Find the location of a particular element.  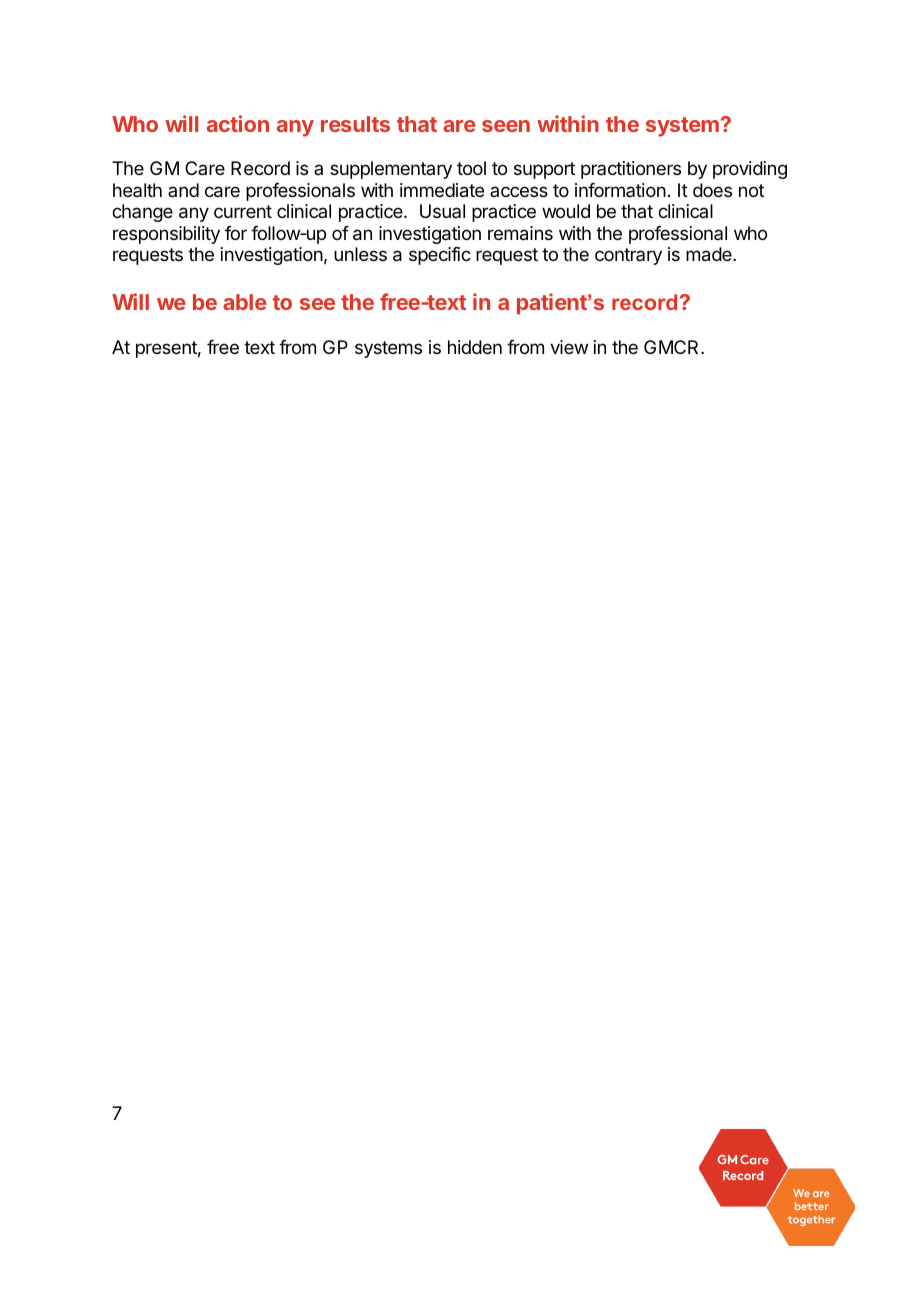

able is located at coordinates (245, 302).
